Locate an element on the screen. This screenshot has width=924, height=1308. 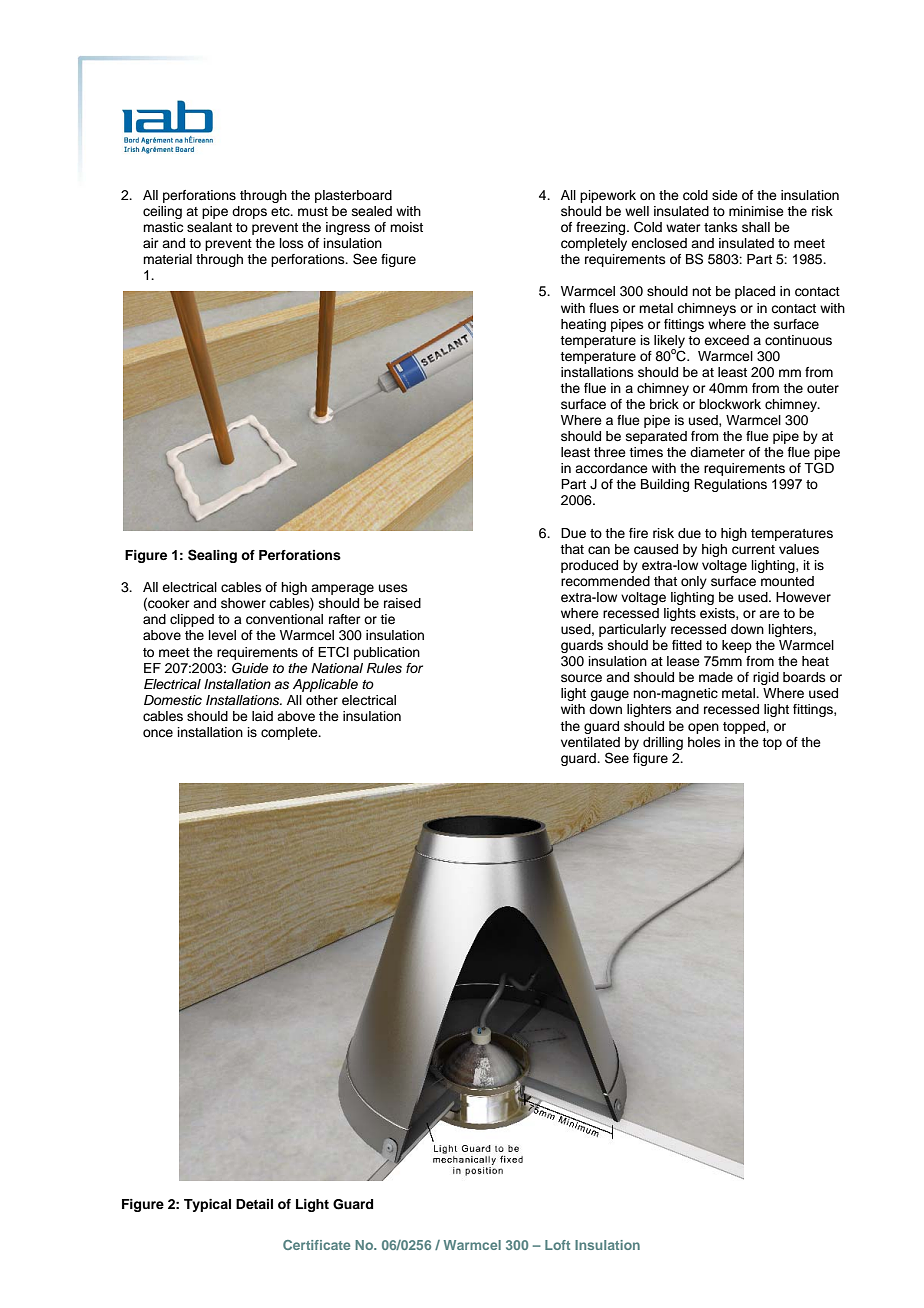
Detail is located at coordinates (254, 1204).
